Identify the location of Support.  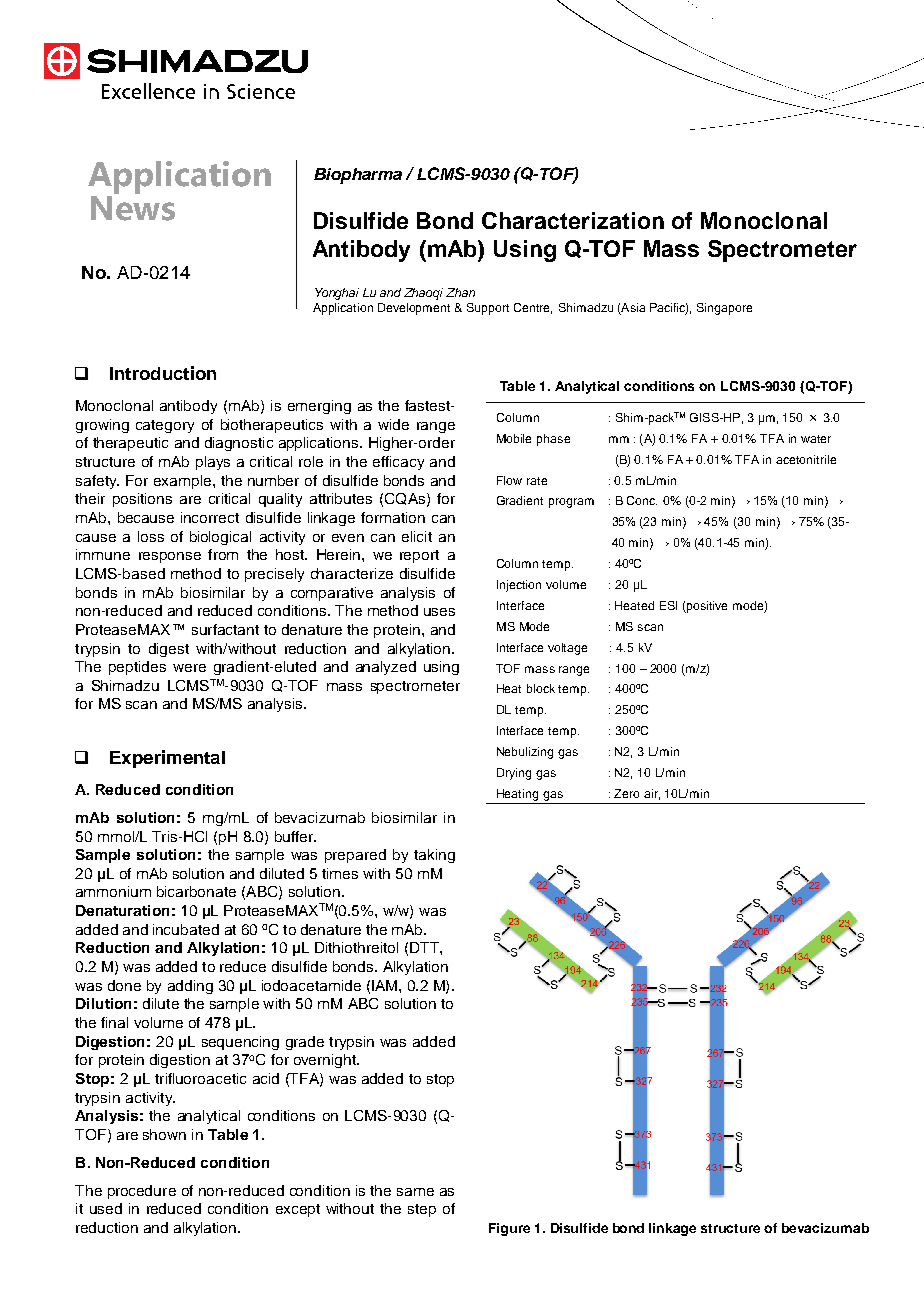
(488, 309).
